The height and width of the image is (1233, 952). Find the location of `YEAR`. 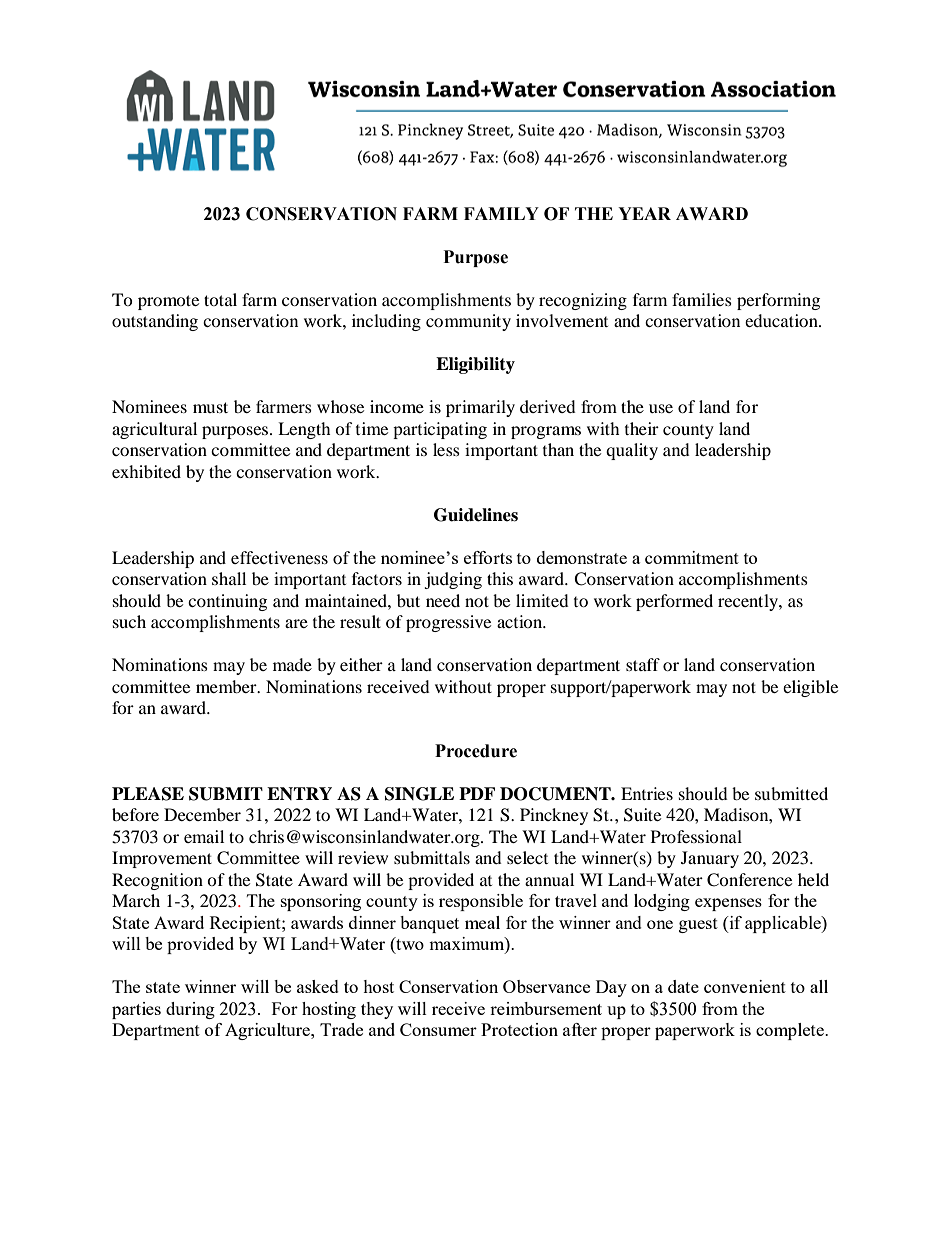

YEAR is located at coordinates (644, 213).
